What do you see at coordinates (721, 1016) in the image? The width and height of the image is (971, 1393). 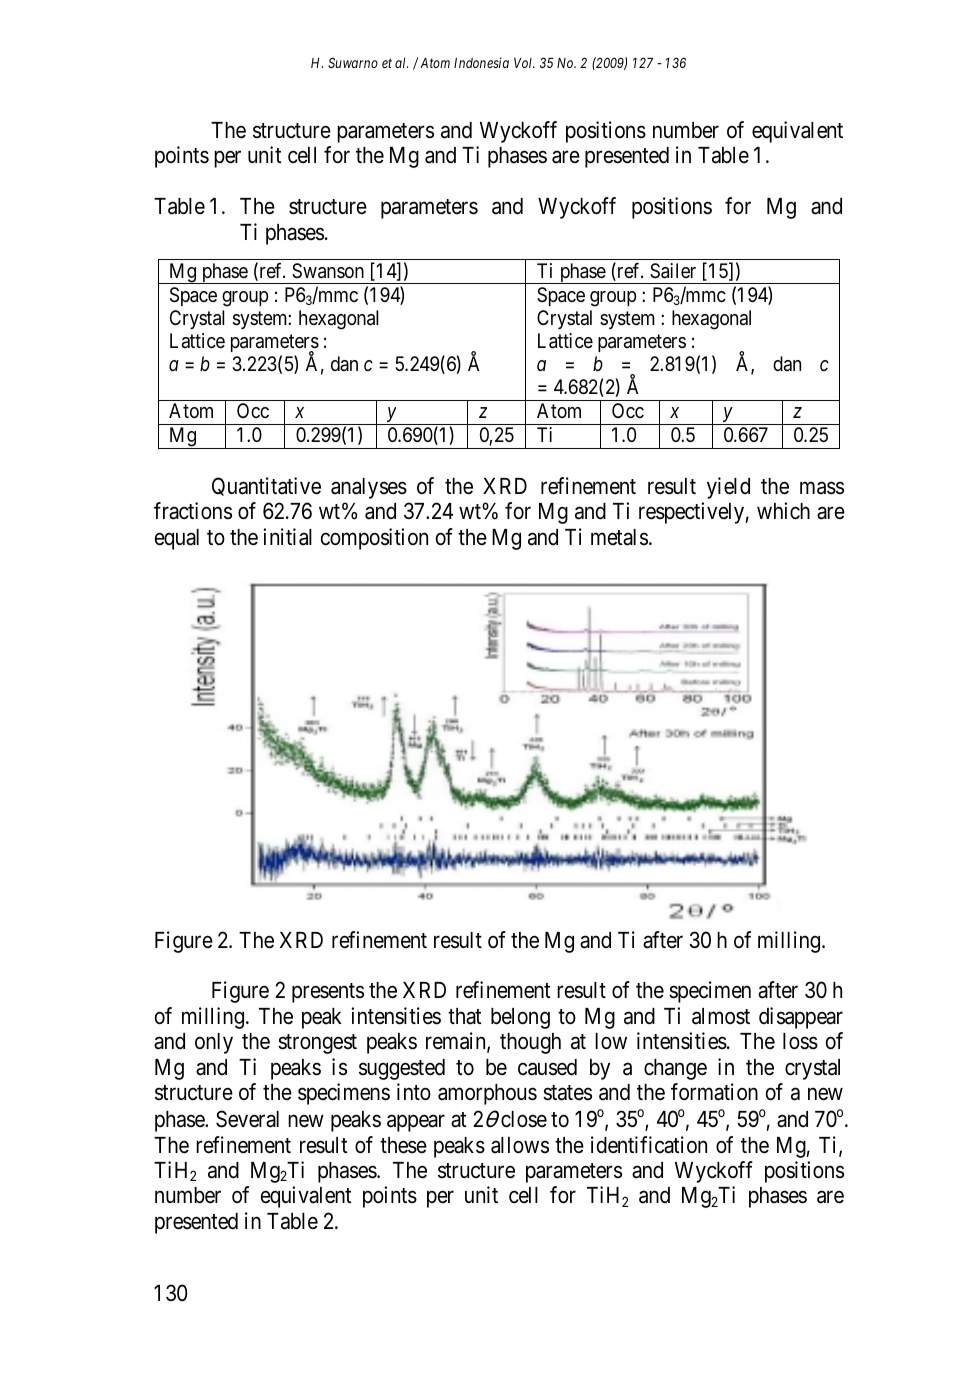 I see `almost` at bounding box center [721, 1016].
